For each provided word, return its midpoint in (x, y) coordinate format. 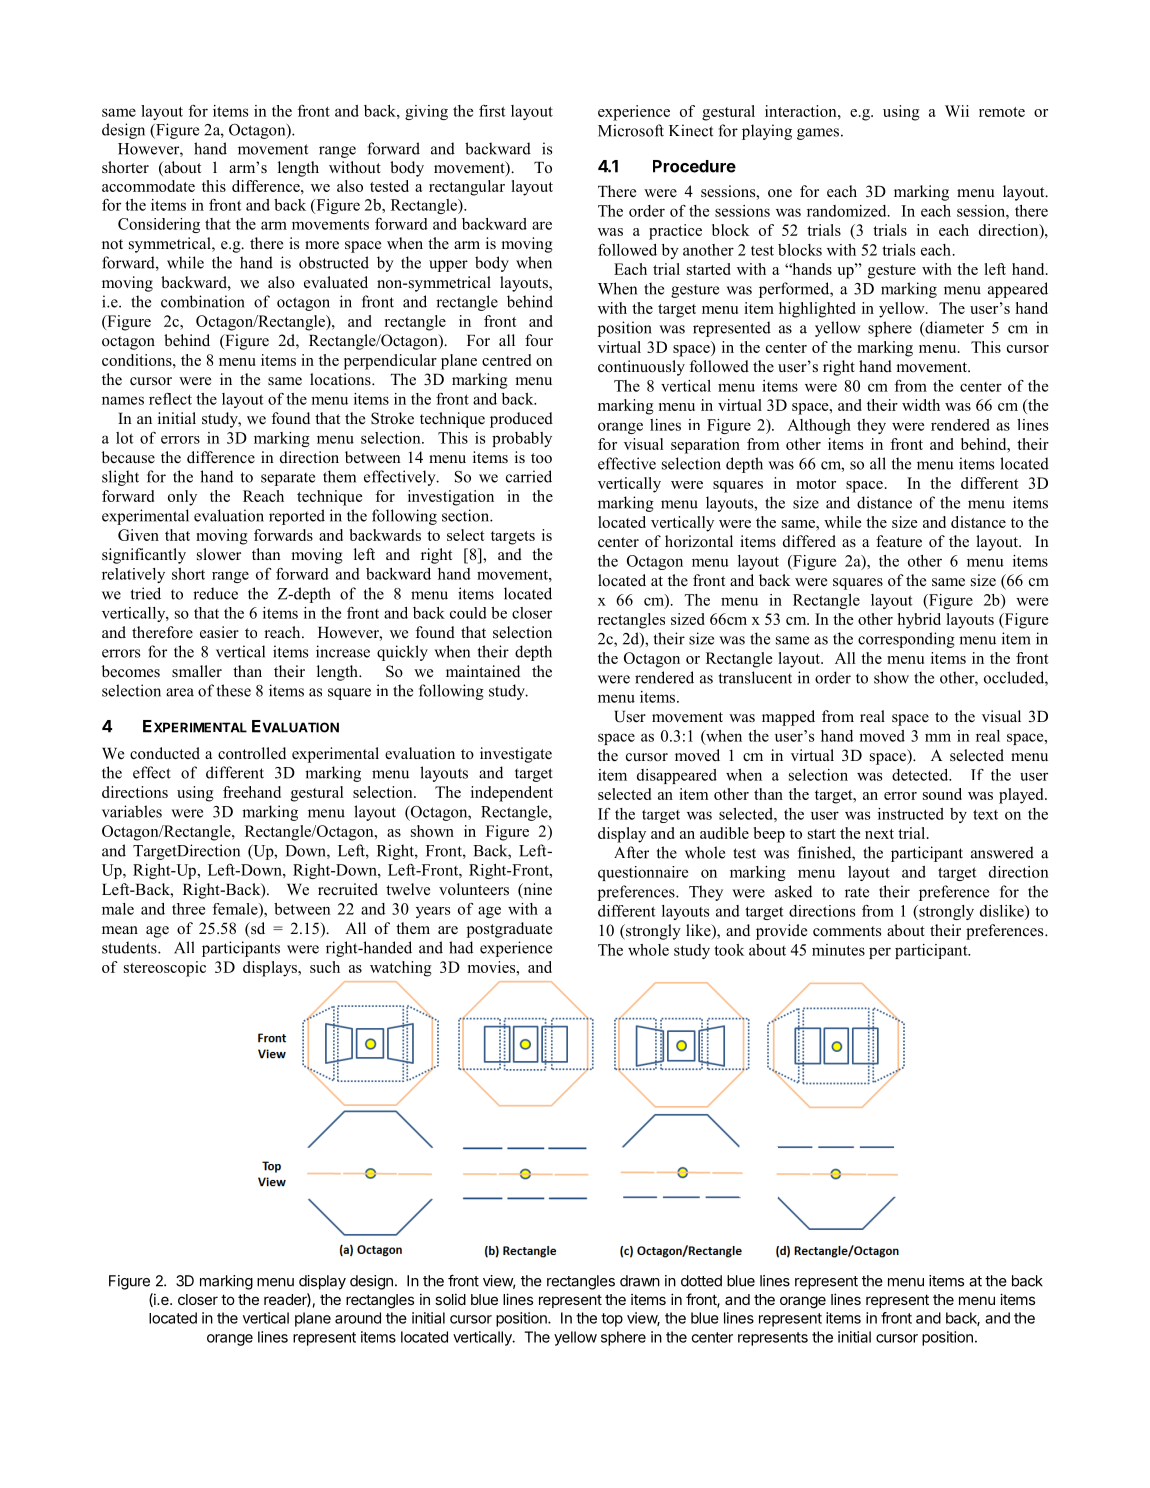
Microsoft (631, 130)
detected (921, 775)
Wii (957, 111)
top (612, 1320)
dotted (701, 1281)
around (358, 1318)
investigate (516, 755)
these (234, 690)
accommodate (148, 186)
